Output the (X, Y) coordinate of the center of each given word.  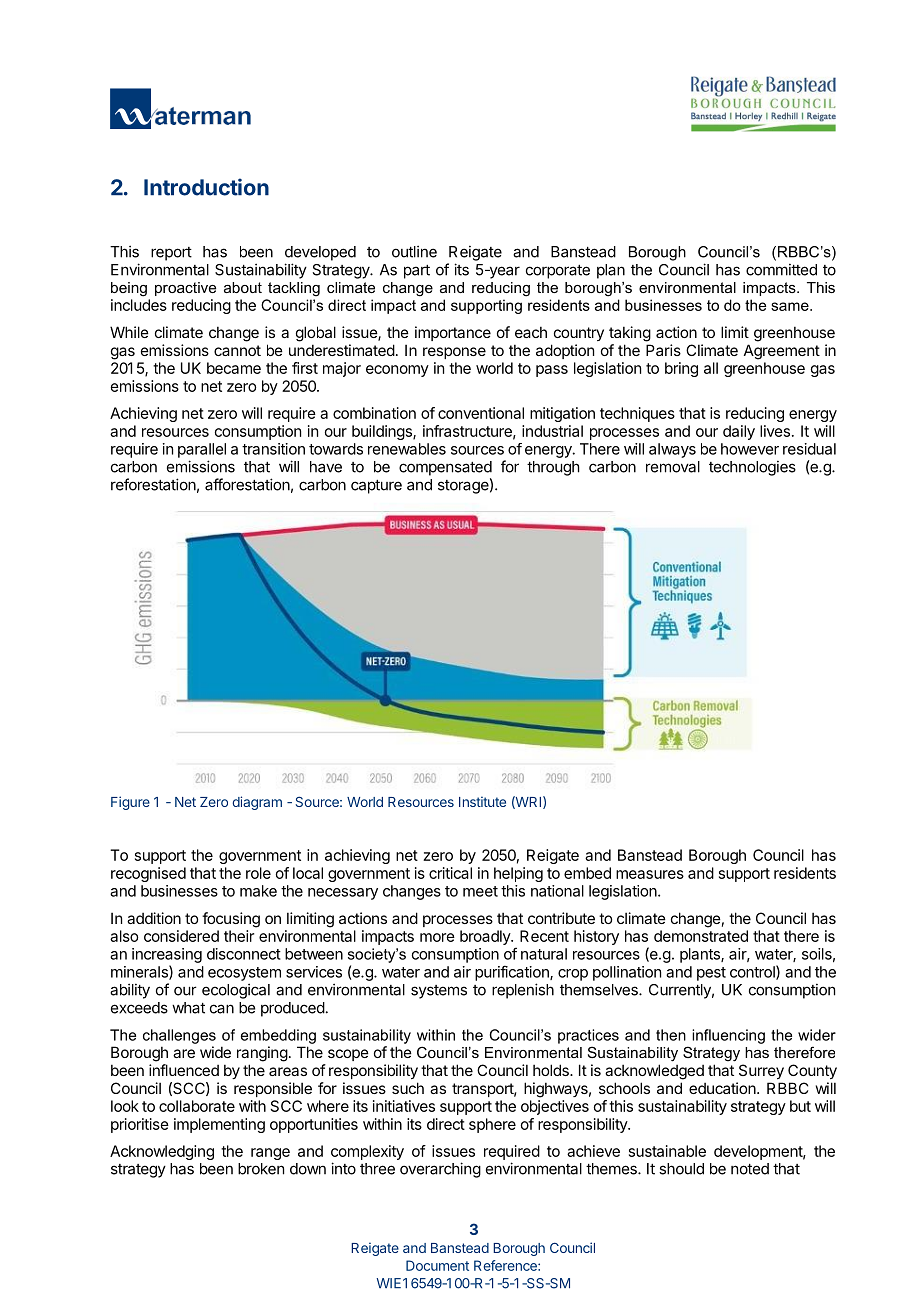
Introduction (206, 187)
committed (781, 269)
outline (414, 251)
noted (750, 1169)
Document (437, 1265)
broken (261, 1169)
